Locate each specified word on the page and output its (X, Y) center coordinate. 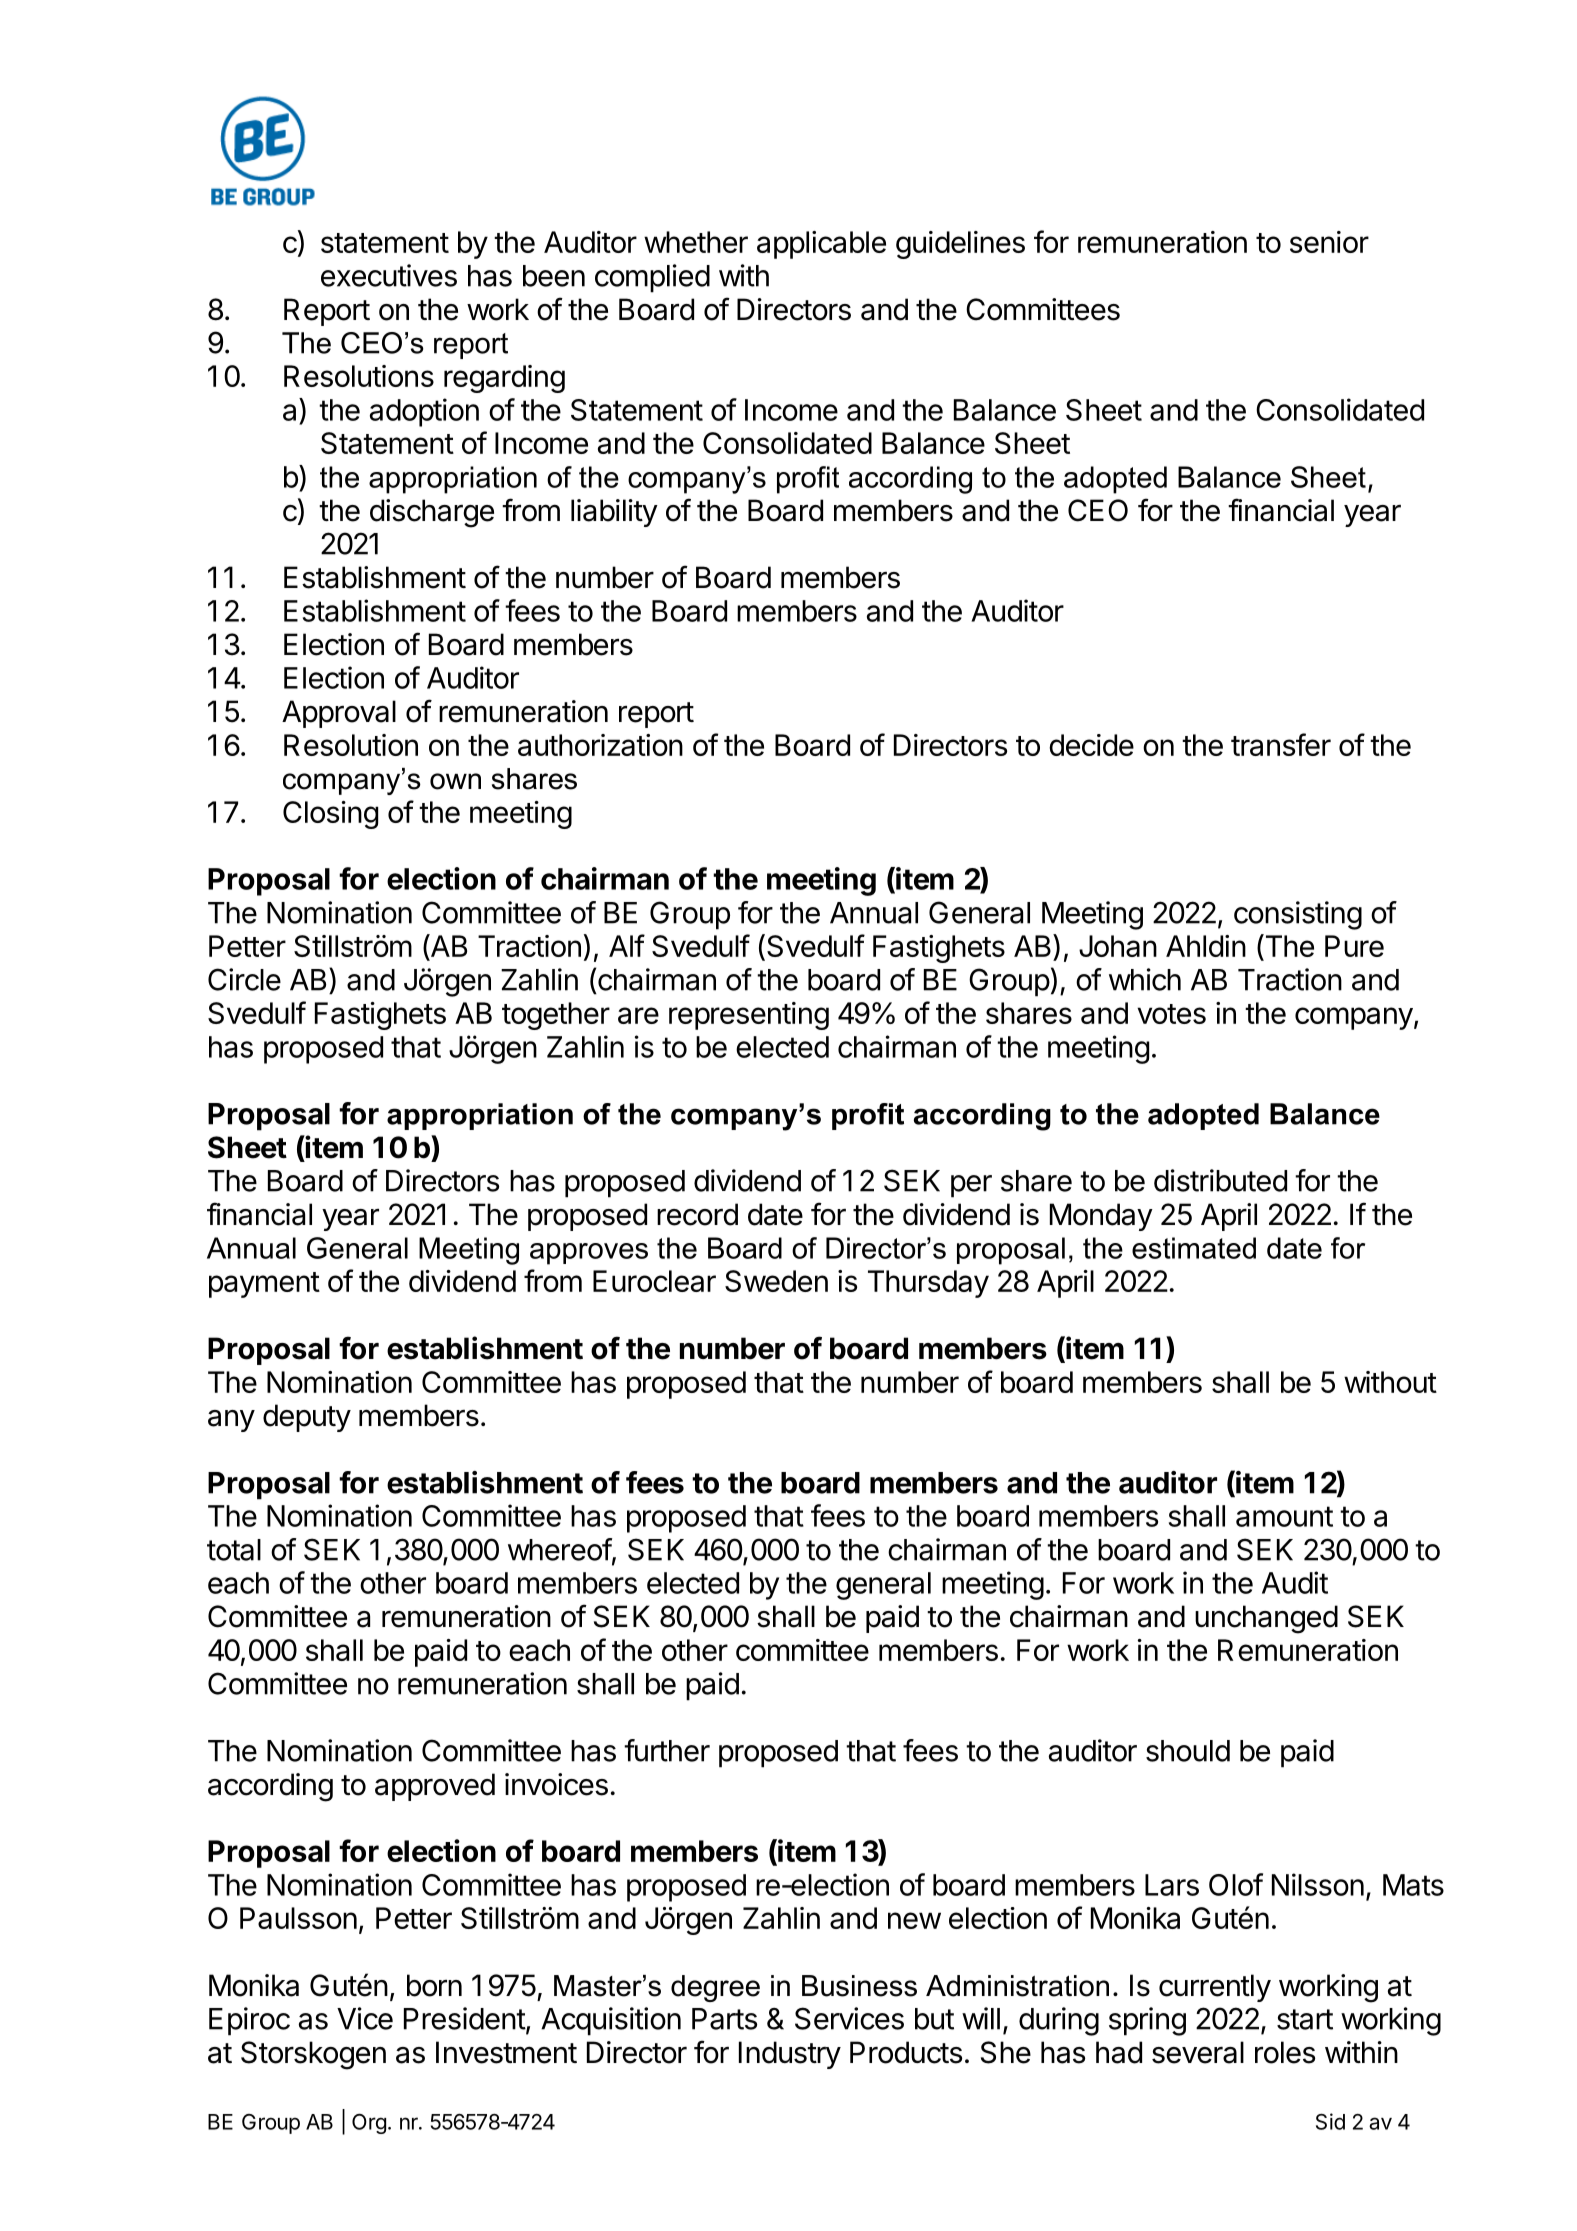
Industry (790, 2055)
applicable (821, 245)
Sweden (776, 1281)
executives (389, 275)
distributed (1220, 1180)
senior (1329, 242)
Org (369, 2123)
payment (264, 1285)
